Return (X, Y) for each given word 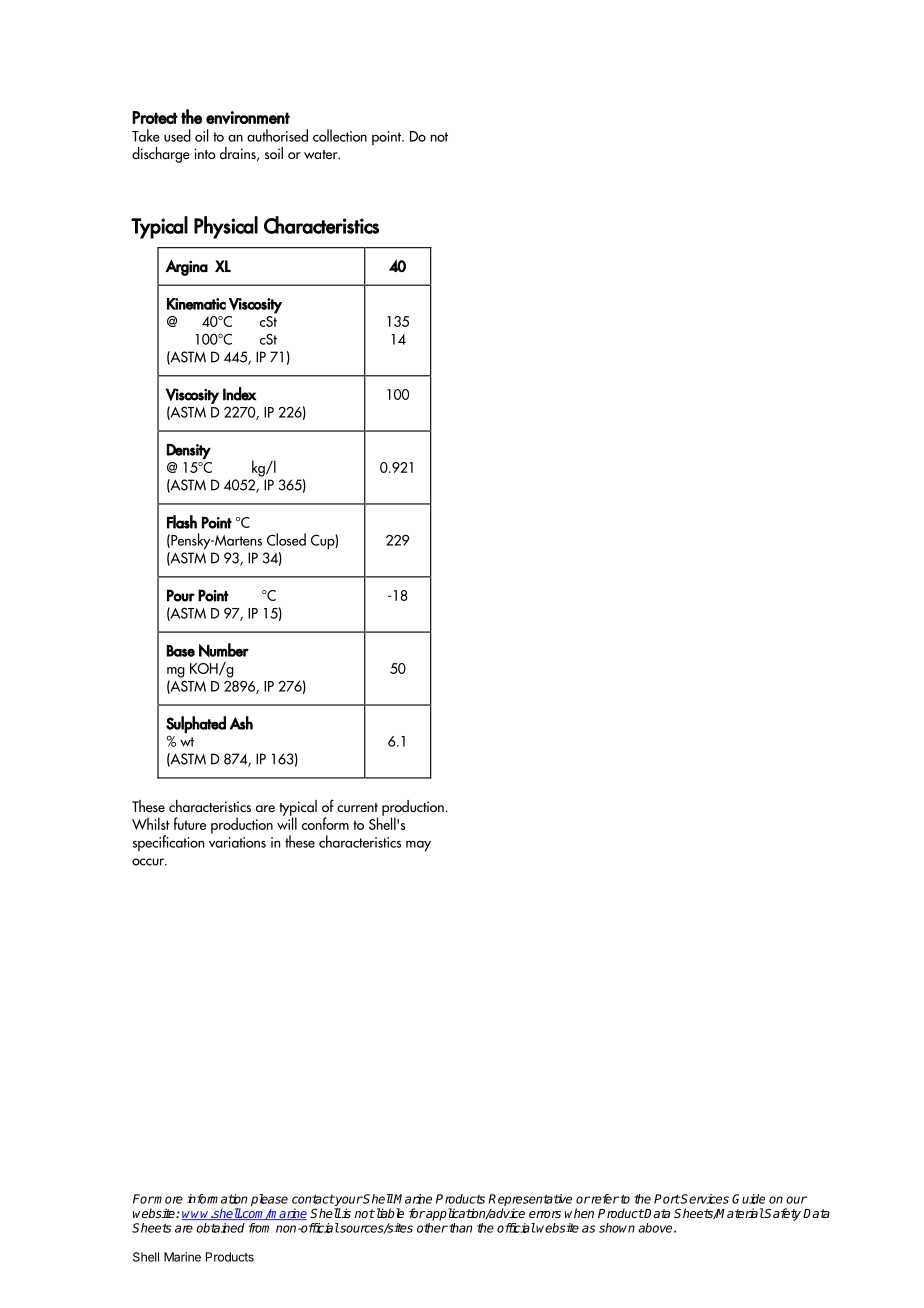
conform (325, 823)
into (205, 153)
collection (340, 135)
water (322, 154)
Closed (286, 539)
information (217, 1199)
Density (189, 451)
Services (704, 1199)
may (418, 846)
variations (237, 842)
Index (239, 394)
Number (224, 650)
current (357, 807)
